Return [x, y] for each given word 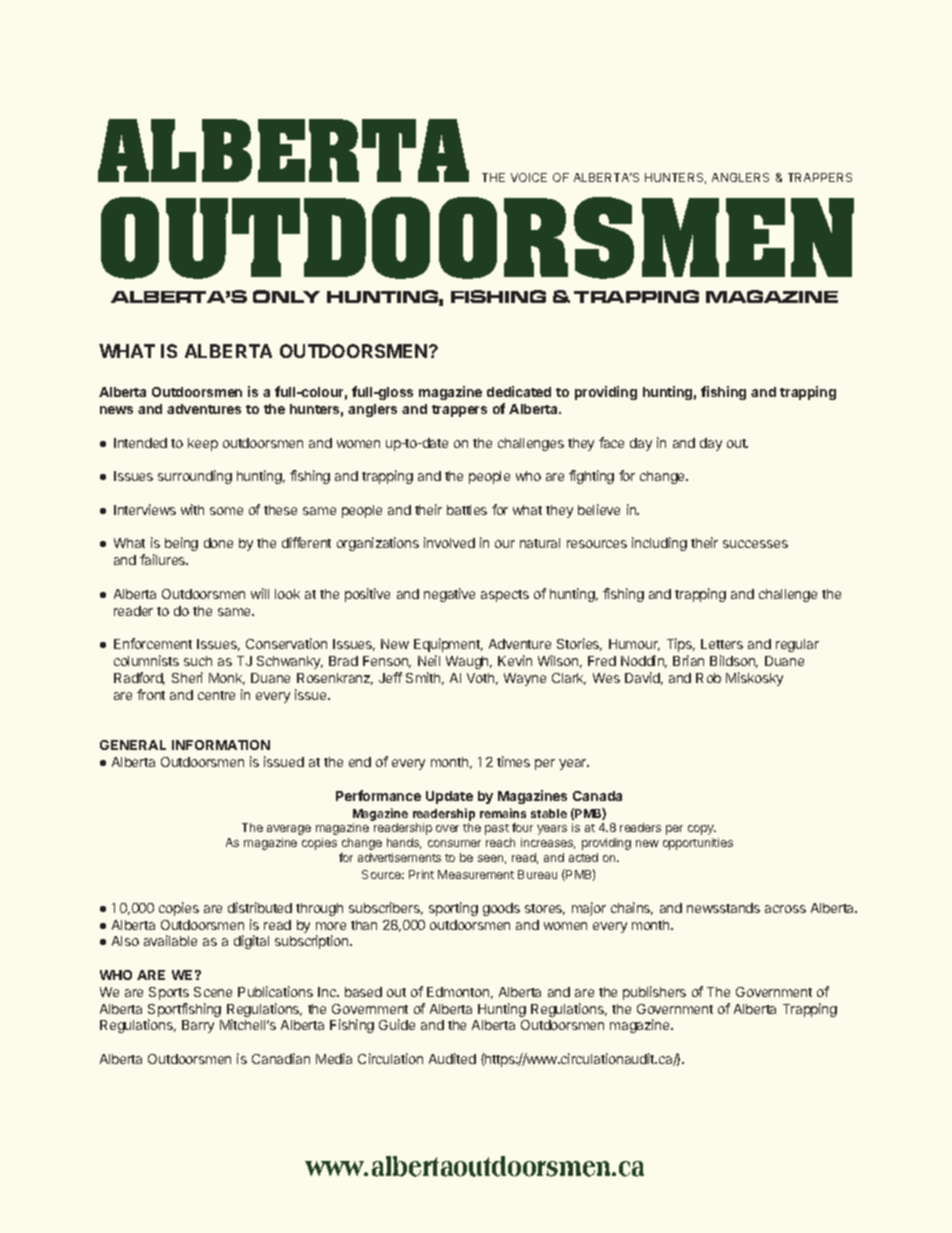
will [260, 593]
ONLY [286, 296]
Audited [452, 1058]
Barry [198, 1026]
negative [449, 595]
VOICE [529, 177]
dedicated [519, 391]
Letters [722, 644]
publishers [654, 993]
